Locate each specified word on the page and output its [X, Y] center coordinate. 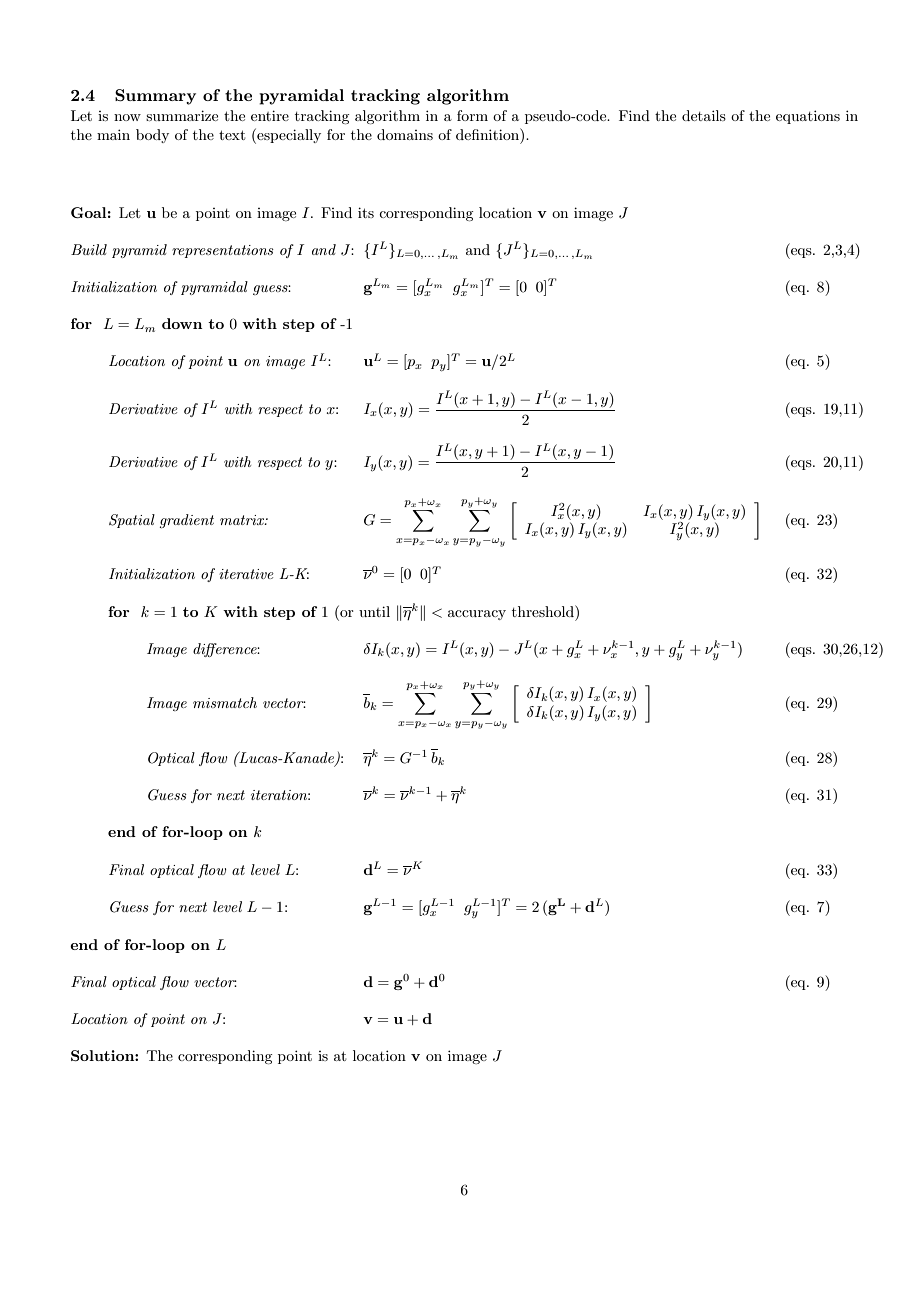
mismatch [225, 702]
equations [808, 117]
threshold [544, 611]
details [704, 115]
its [366, 212]
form [472, 115]
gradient [186, 521]
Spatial [132, 521]
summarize [182, 115]
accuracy [477, 615]
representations [223, 251]
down [182, 323]
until [374, 611]
